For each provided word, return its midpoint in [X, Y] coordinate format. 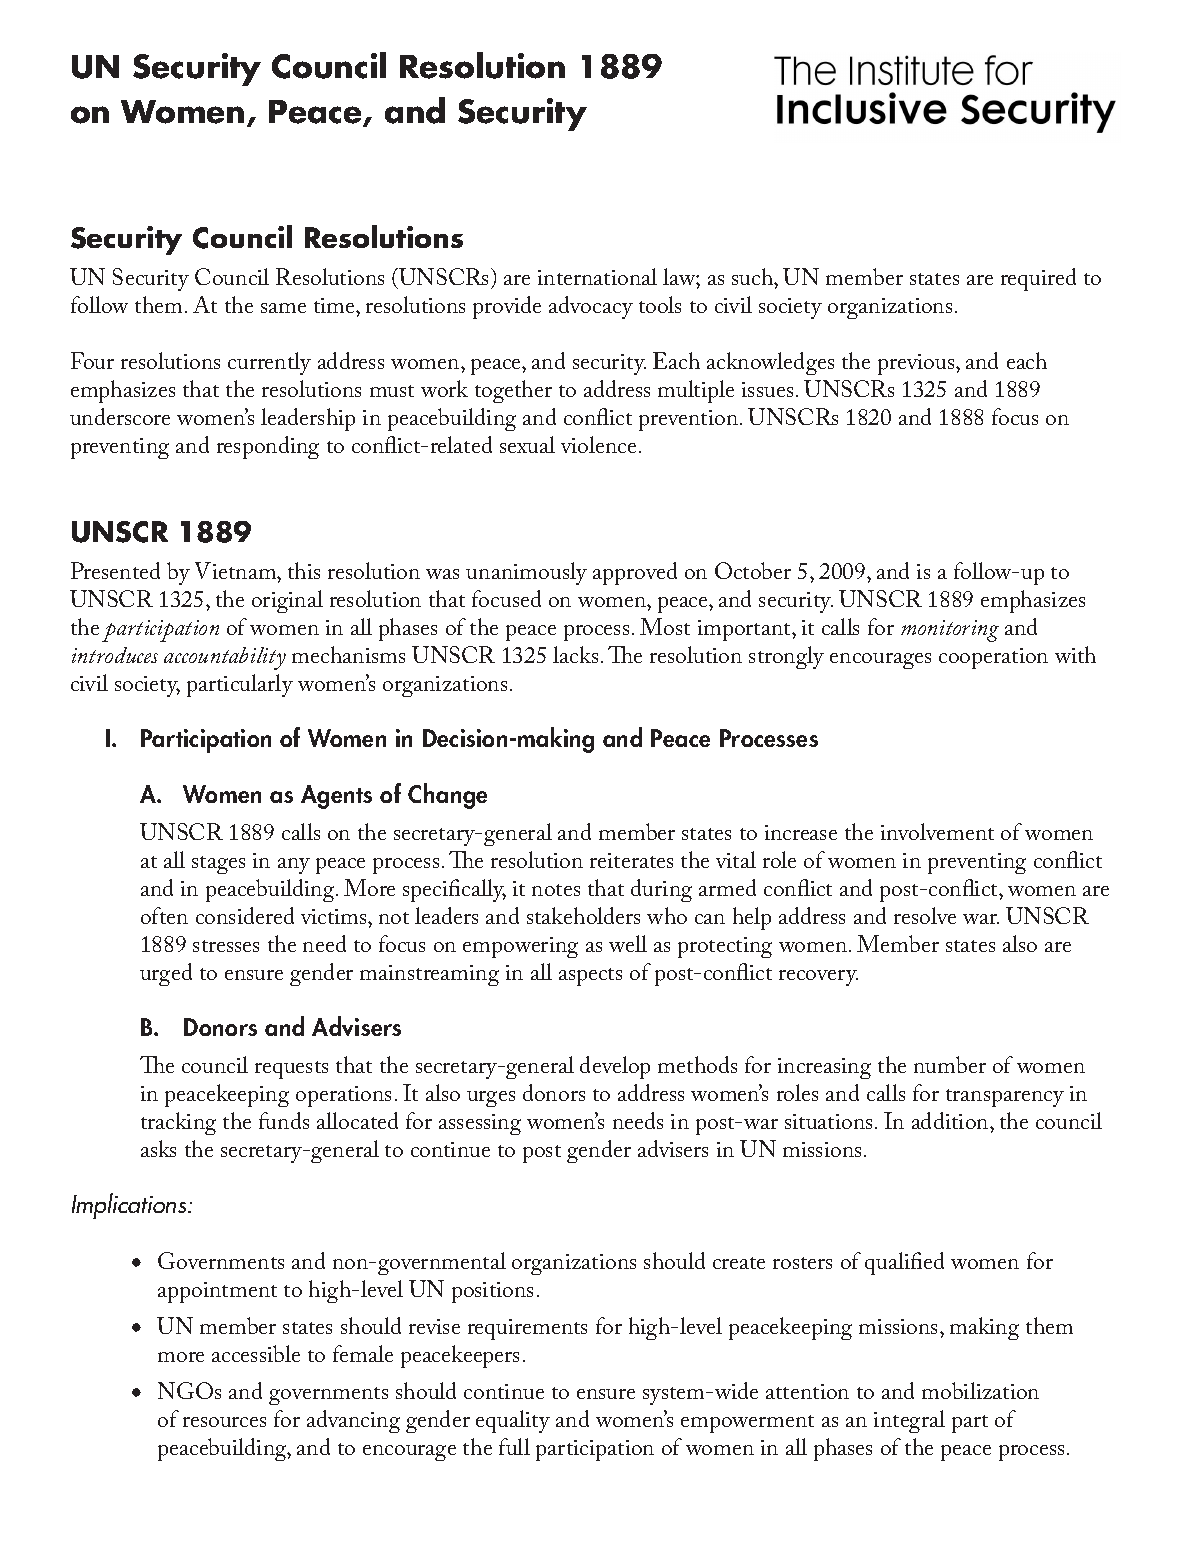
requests [291, 1070]
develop [615, 1067]
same [283, 308]
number [950, 1064]
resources [224, 1422]
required [1038, 279]
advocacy [591, 307]
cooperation [993, 658]
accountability [225, 658]
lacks [575, 654]
